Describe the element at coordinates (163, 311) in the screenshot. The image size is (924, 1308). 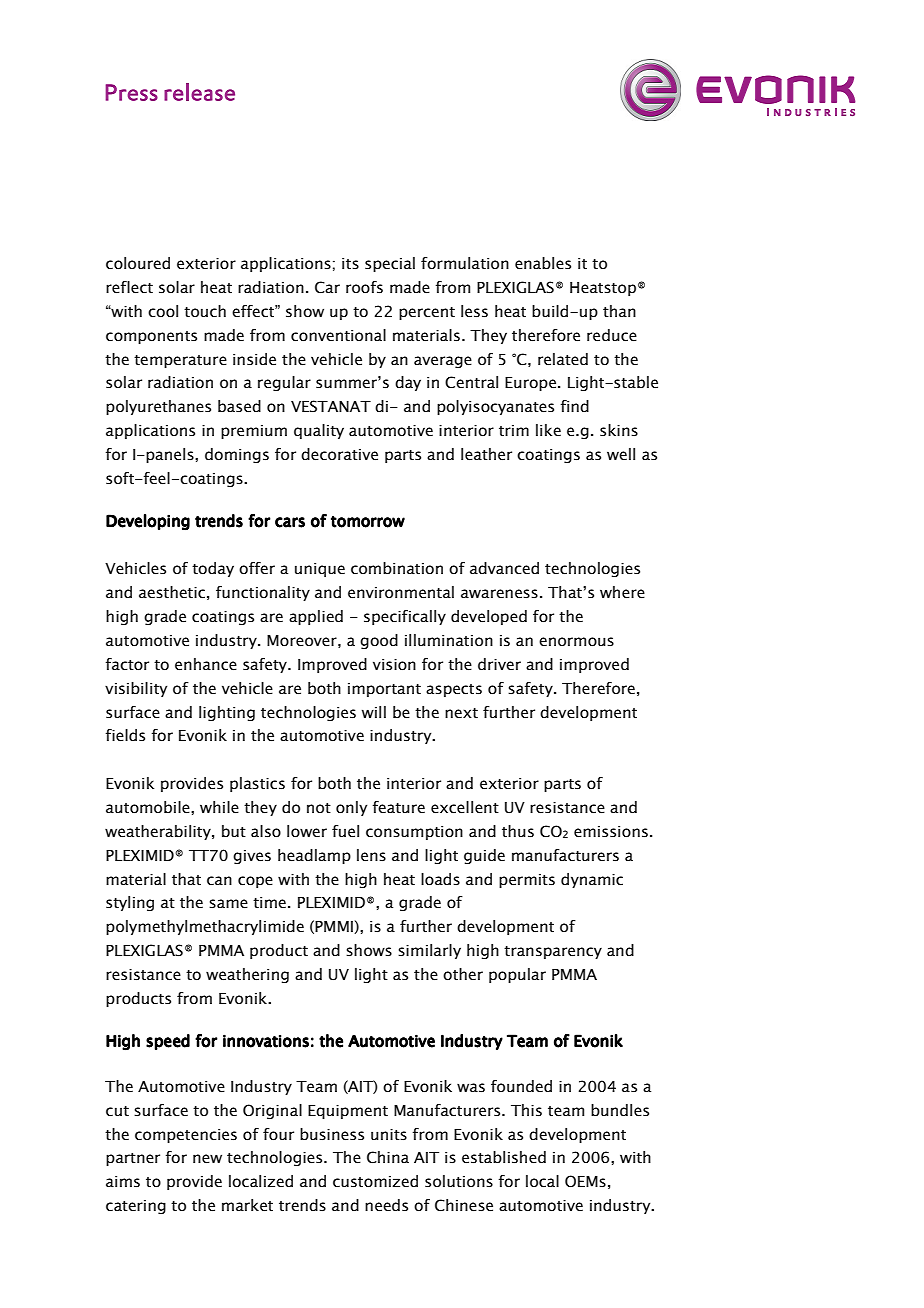
I see `cool` at that location.
